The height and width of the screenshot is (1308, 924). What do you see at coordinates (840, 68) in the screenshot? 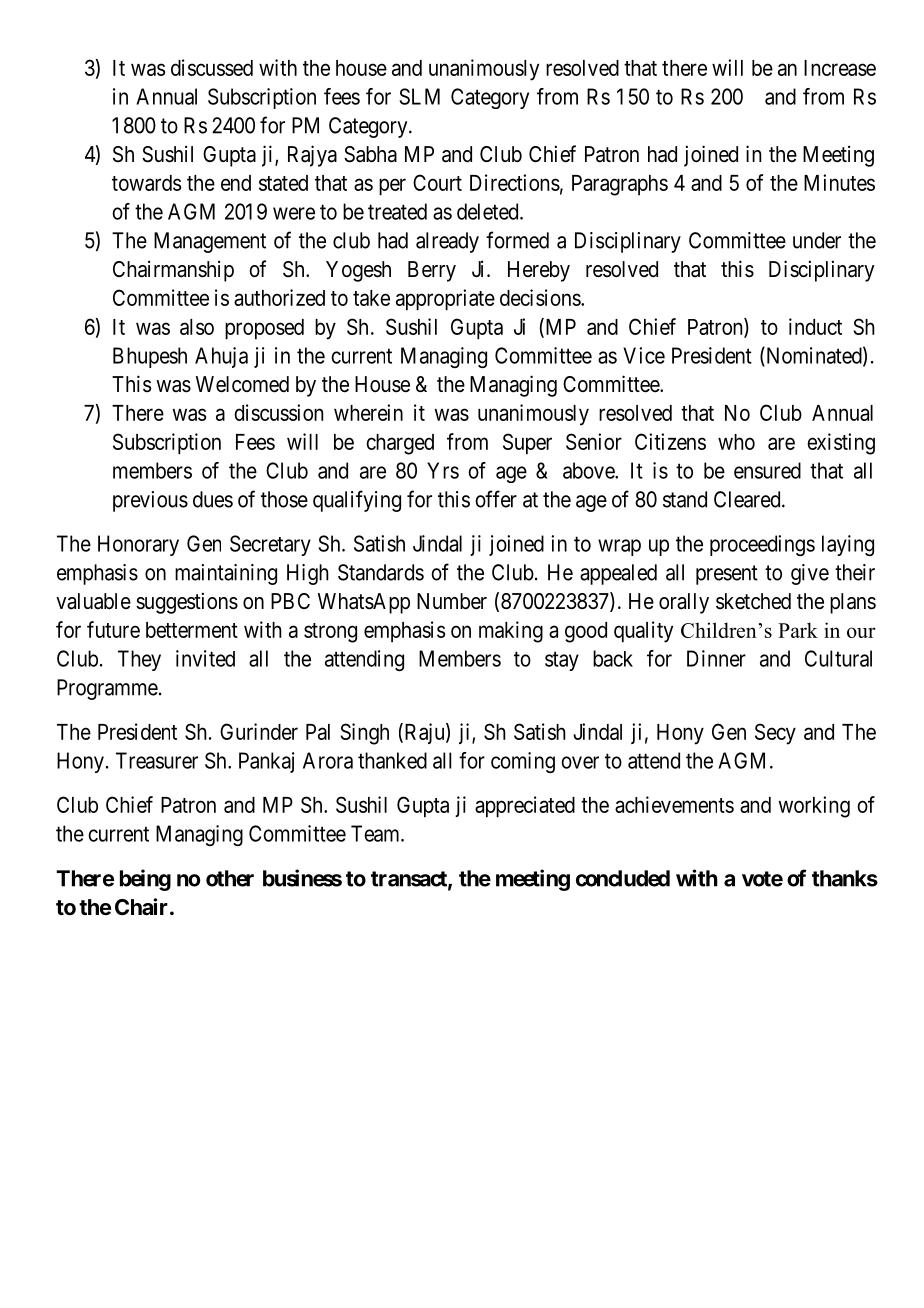
I see `Increase` at bounding box center [840, 68].
